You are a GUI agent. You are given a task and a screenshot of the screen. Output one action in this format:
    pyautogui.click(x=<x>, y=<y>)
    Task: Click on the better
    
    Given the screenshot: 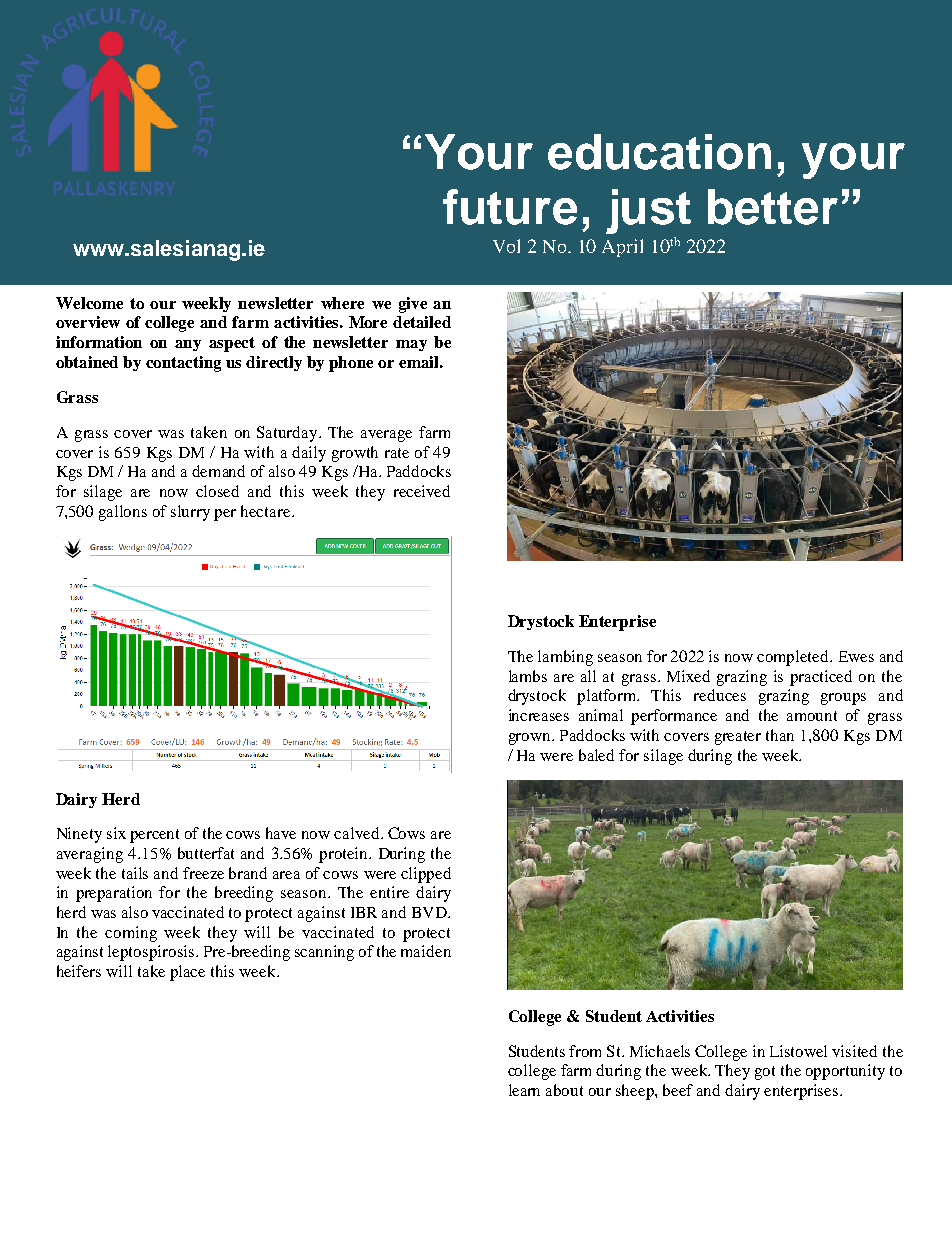 What is the action you would take?
    pyautogui.click(x=773, y=207)
